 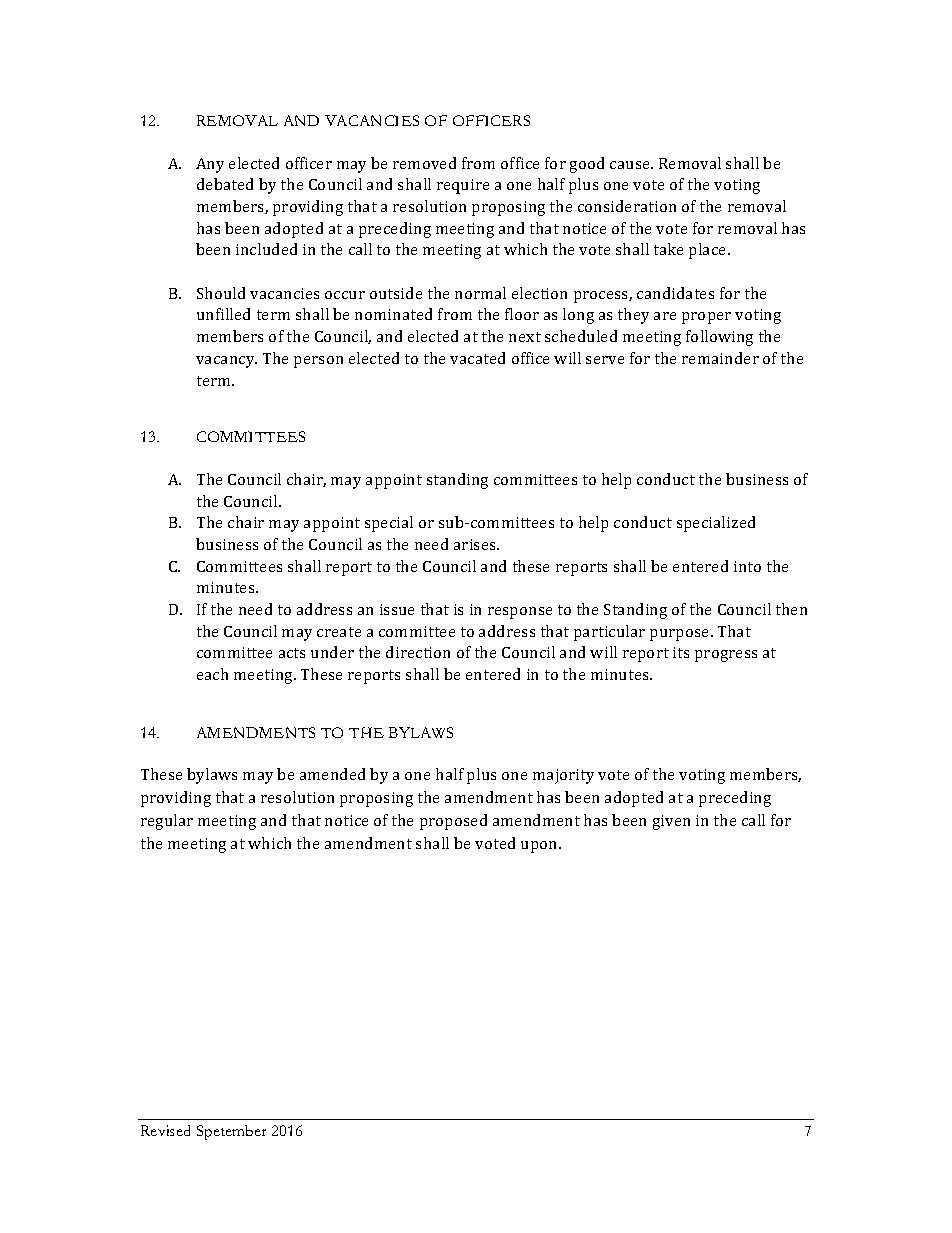 I want to click on Revised, so click(x=165, y=1130).
